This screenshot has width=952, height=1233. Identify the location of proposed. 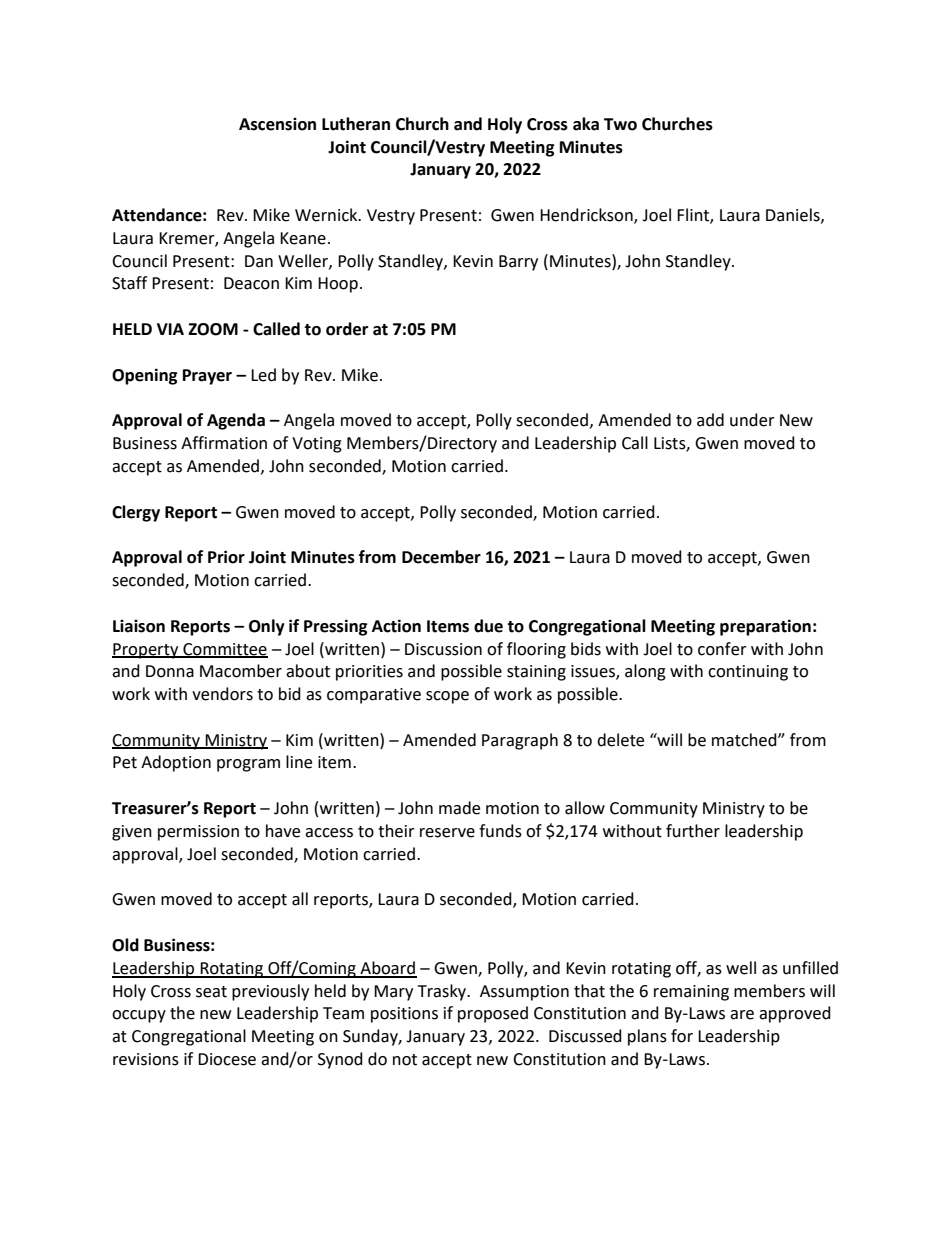
(493, 1014).
